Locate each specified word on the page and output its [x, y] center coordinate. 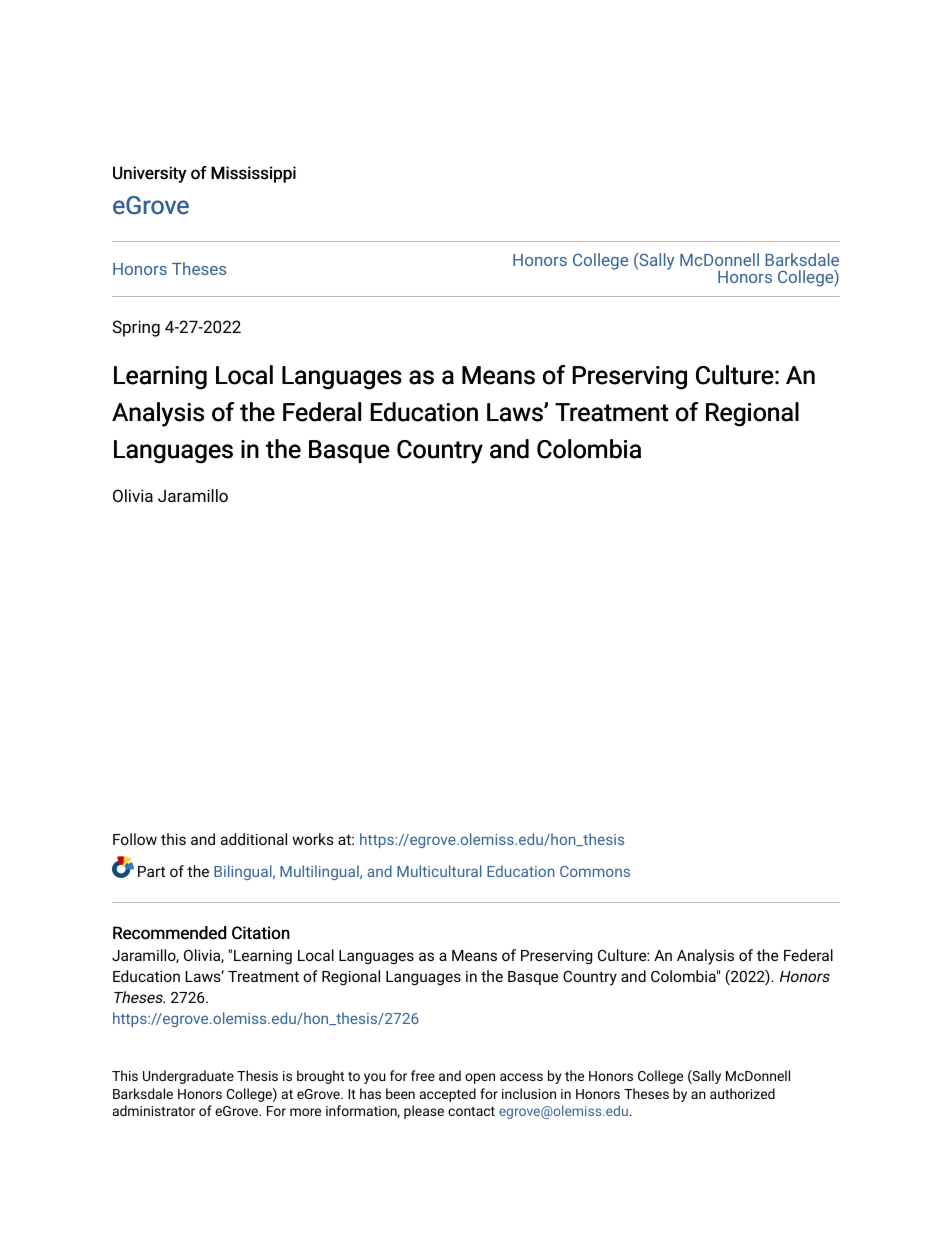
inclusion [529, 1093]
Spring [136, 328]
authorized [742, 1093]
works [313, 839]
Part [151, 871]
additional [254, 839]
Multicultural [439, 871]
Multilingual [320, 872]
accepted [448, 1095]
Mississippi [253, 174]
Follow [135, 839]
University [150, 174]
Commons [595, 871]
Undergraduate [188, 1077]
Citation [261, 933]
